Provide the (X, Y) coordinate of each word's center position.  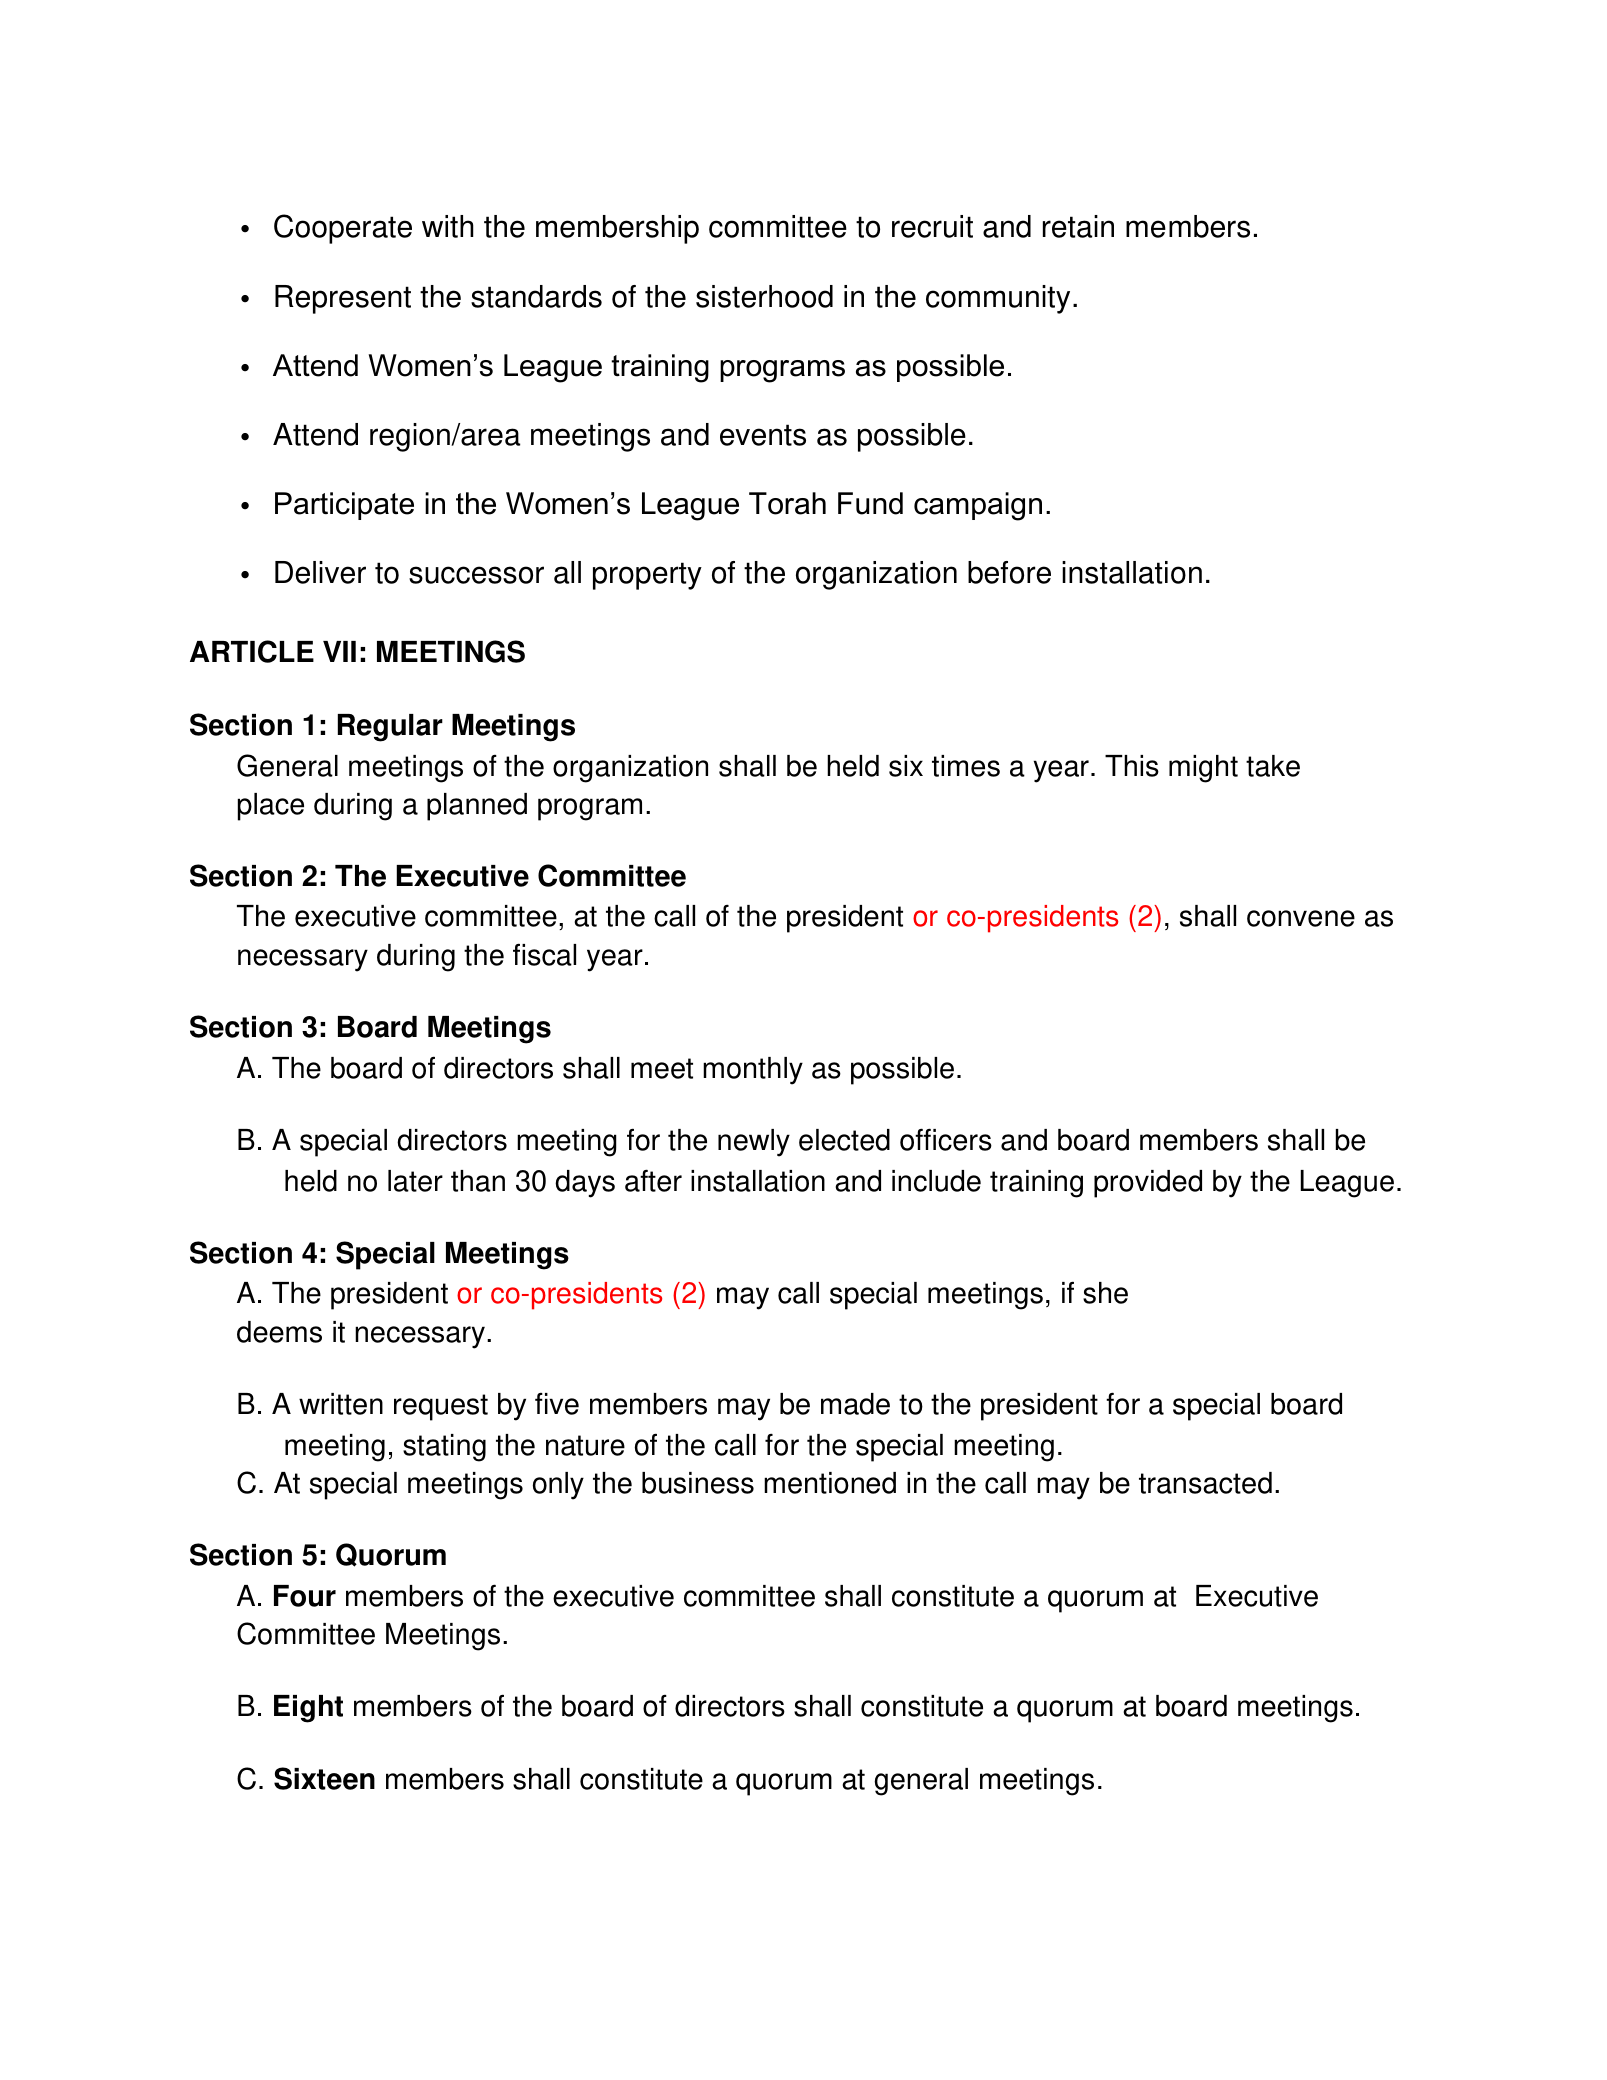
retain (1078, 226)
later (415, 1181)
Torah (787, 503)
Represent (343, 299)
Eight (308, 1709)
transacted (1205, 1483)
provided (1148, 1184)
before (1009, 572)
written (341, 1404)
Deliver (320, 572)
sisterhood (764, 296)
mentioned (830, 1483)
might (1203, 769)
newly (754, 1143)
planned (477, 807)
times (966, 766)
